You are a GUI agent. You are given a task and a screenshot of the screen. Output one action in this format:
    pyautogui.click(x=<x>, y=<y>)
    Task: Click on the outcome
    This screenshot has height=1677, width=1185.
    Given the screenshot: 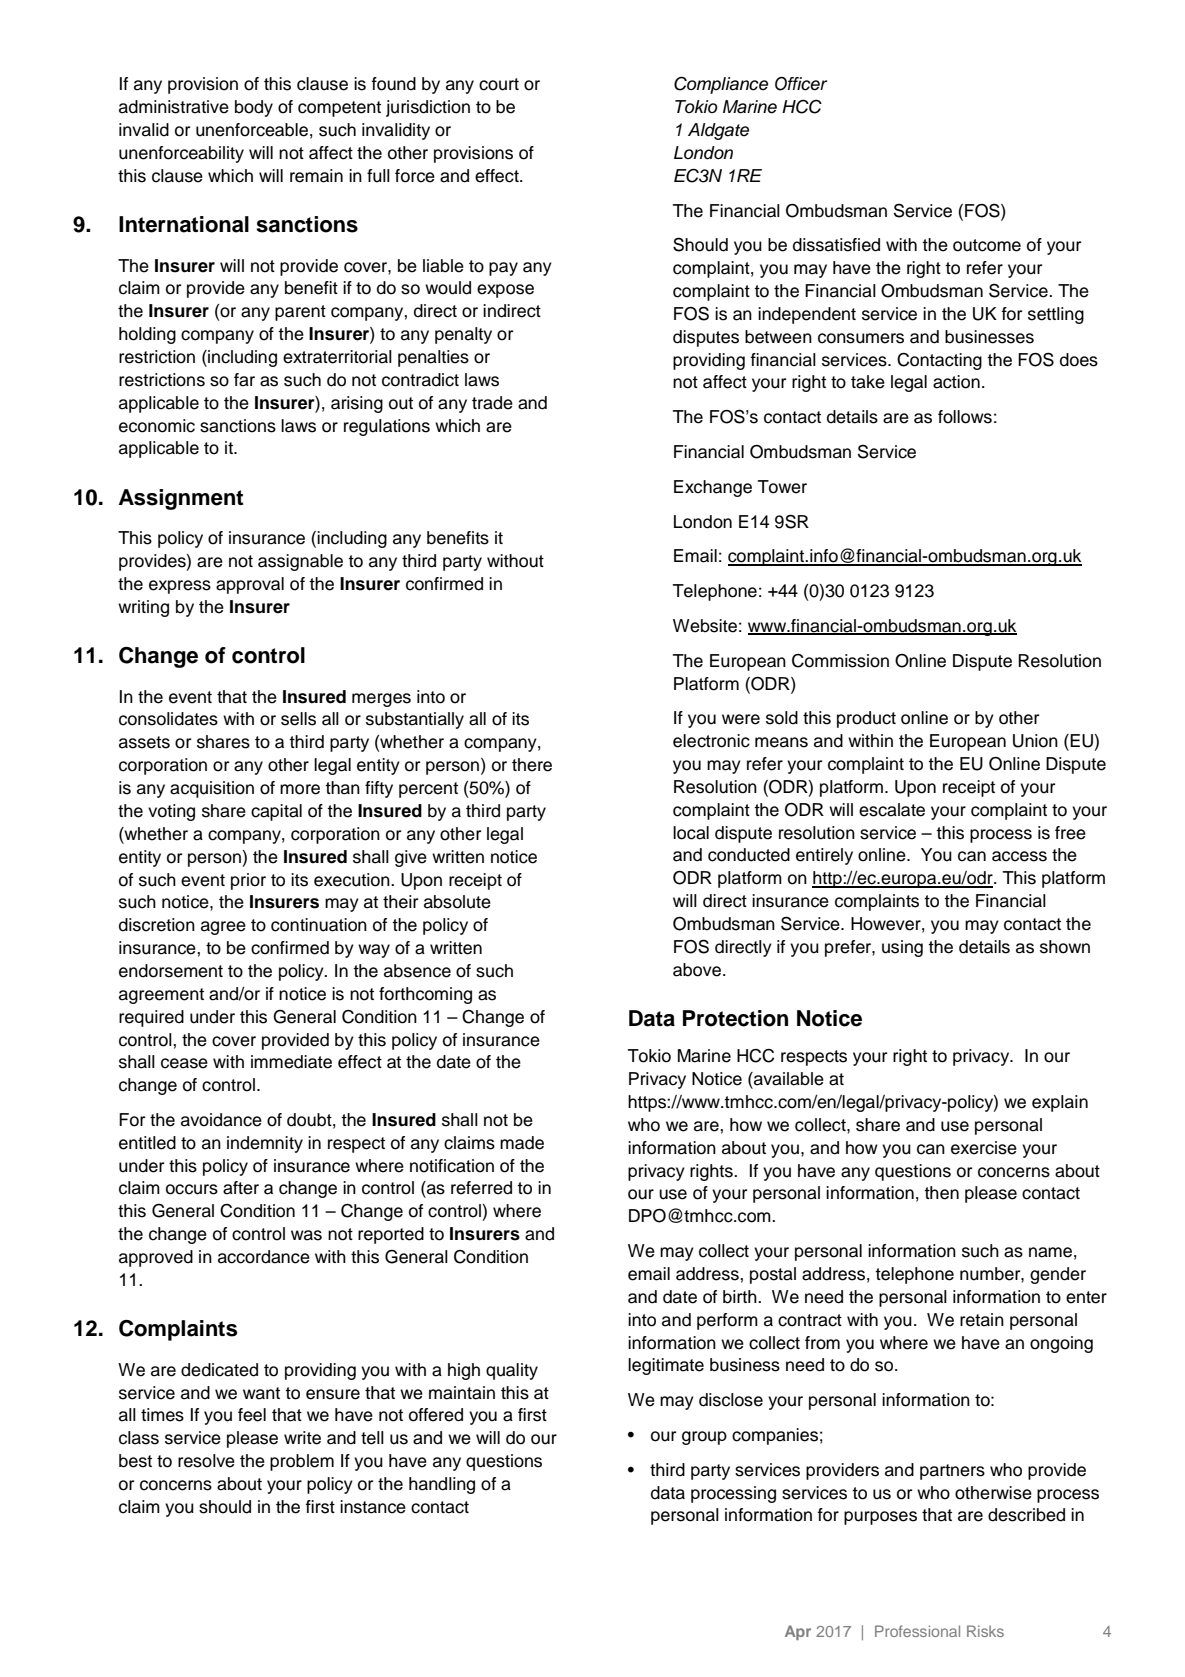 What is the action you would take?
    pyautogui.click(x=987, y=245)
